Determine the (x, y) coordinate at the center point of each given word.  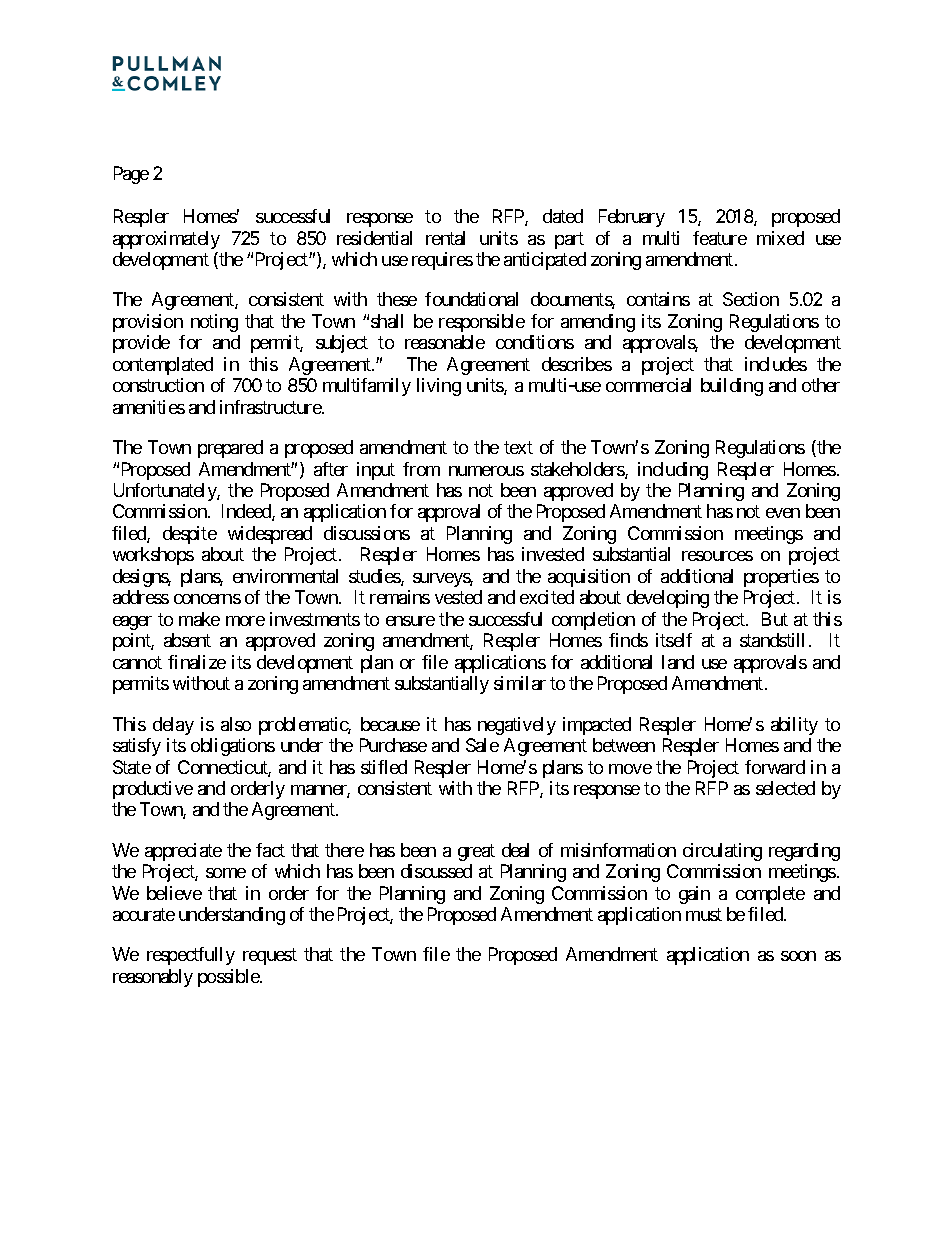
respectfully (191, 956)
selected (785, 788)
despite (190, 535)
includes (776, 364)
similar (520, 683)
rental (445, 238)
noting (214, 323)
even (783, 513)
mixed (780, 238)
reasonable (445, 342)
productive (153, 790)
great (476, 852)
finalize (197, 662)
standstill (772, 640)
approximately (166, 240)
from (421, 469)
